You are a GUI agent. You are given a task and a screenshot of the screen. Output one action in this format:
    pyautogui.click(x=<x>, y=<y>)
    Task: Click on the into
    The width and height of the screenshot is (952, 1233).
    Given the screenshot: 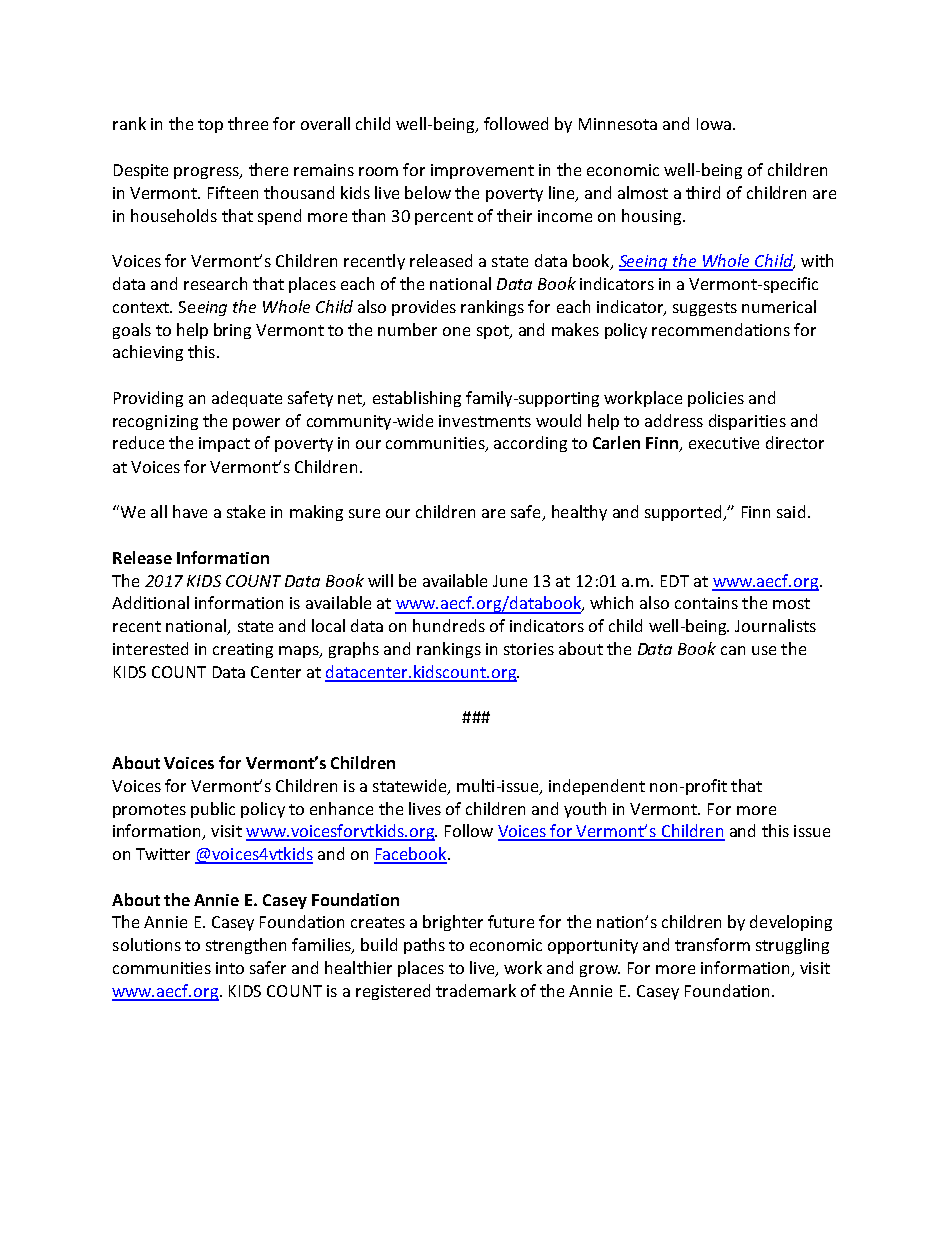 What is the action you would take?
    pyautogui.click(x=230, y=968)
